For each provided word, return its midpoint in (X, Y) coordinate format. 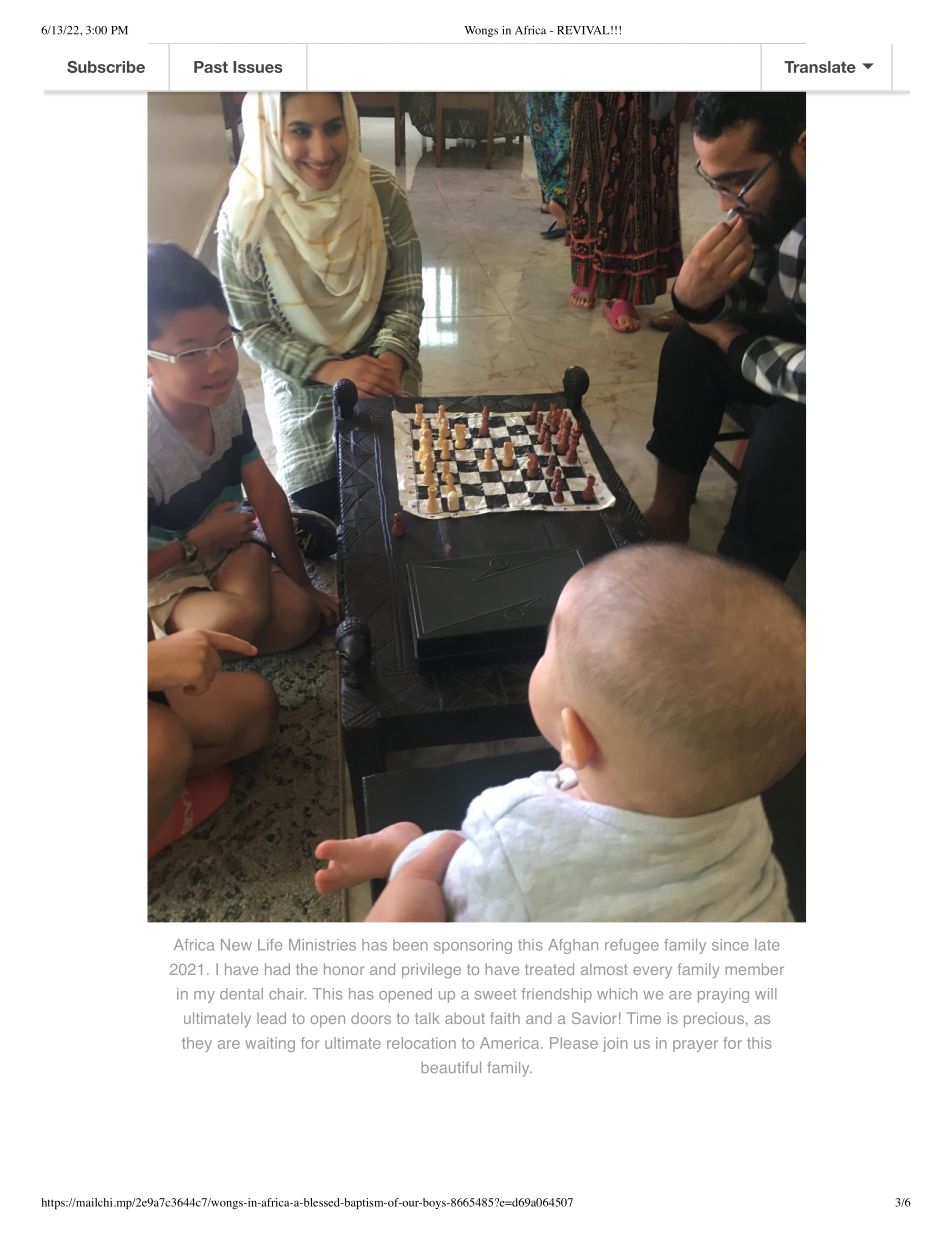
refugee (632, 946)
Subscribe (106, 67)
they (197, 1044)
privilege (431, 971)
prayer (695, 1046)
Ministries (322, 945)
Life (270, 945)
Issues (257, 67)
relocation (421, 1043)
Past (211, 67)
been (410, 945)
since (730, 945)
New (236, 945)
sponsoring (473, 946)
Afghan (573, 946)
